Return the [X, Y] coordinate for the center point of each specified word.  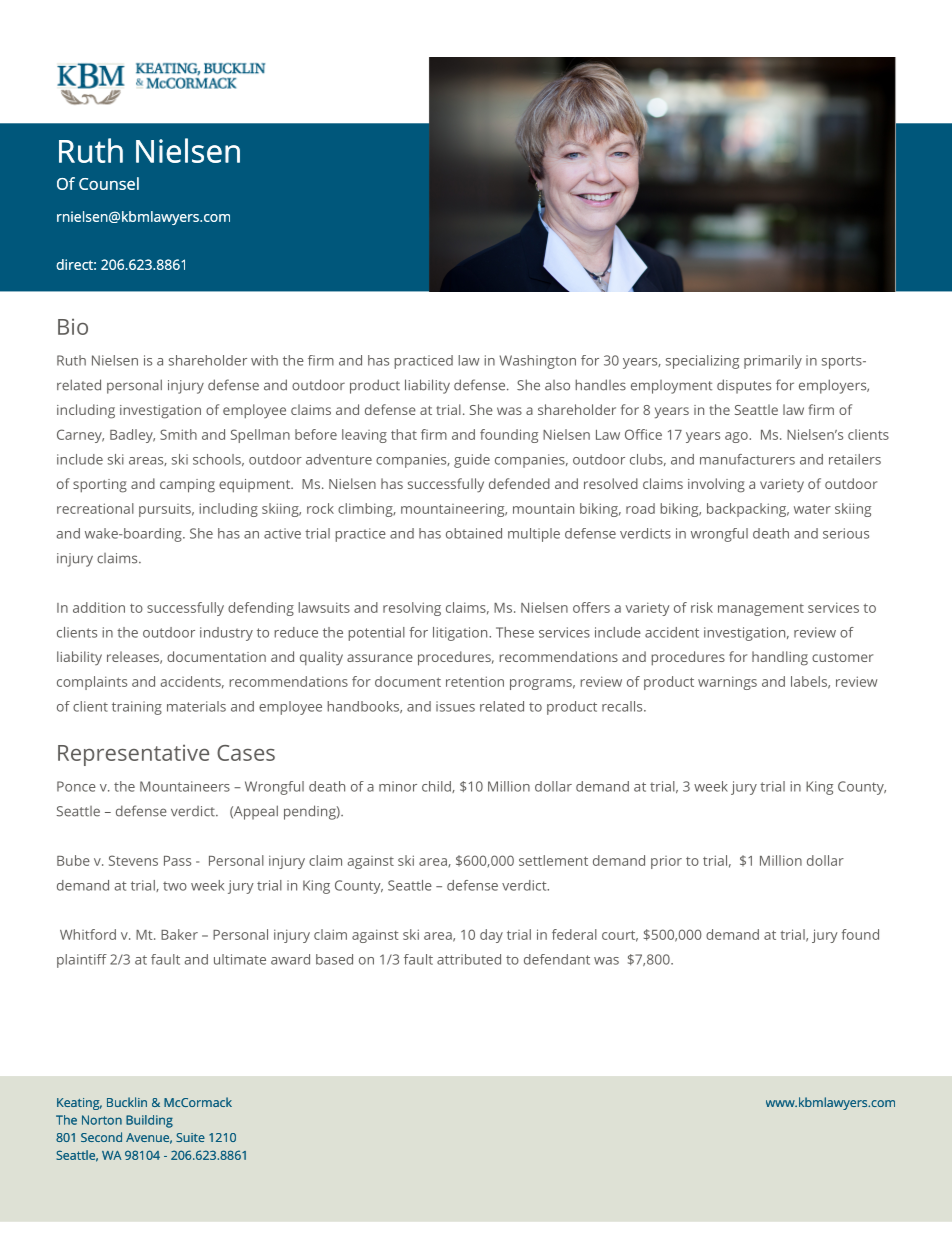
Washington [537, 362]
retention [475, 681]
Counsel [109, 183]
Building [149, 1121]
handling [780, 658]
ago [736, 437]
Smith [178, 434]
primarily [773, 362]
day [491, 936]
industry [226, 634]
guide [472, 461]
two [175, 886]
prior [666, 862]
